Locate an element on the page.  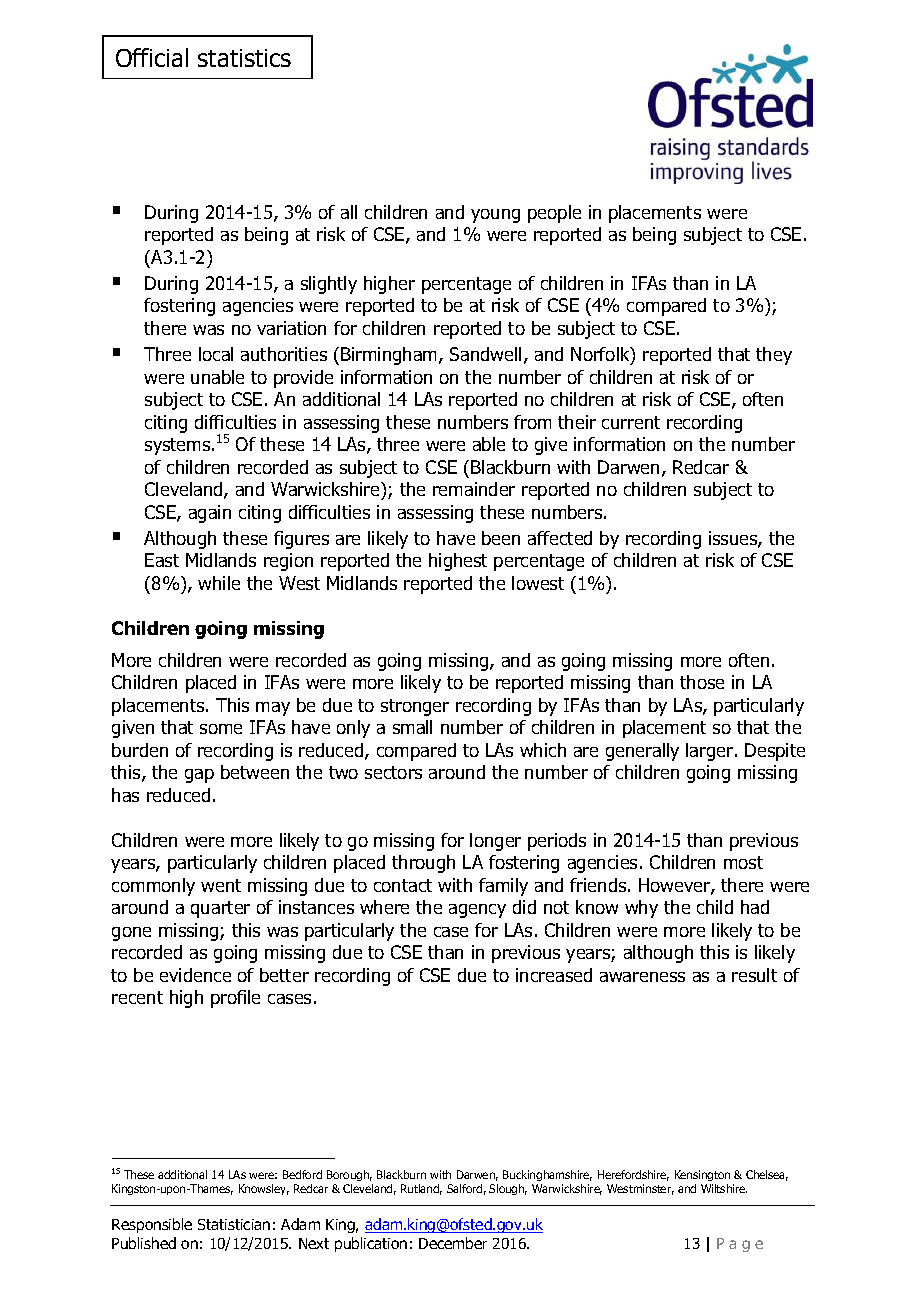
Rutland is located at coordinates (421, 1189).
